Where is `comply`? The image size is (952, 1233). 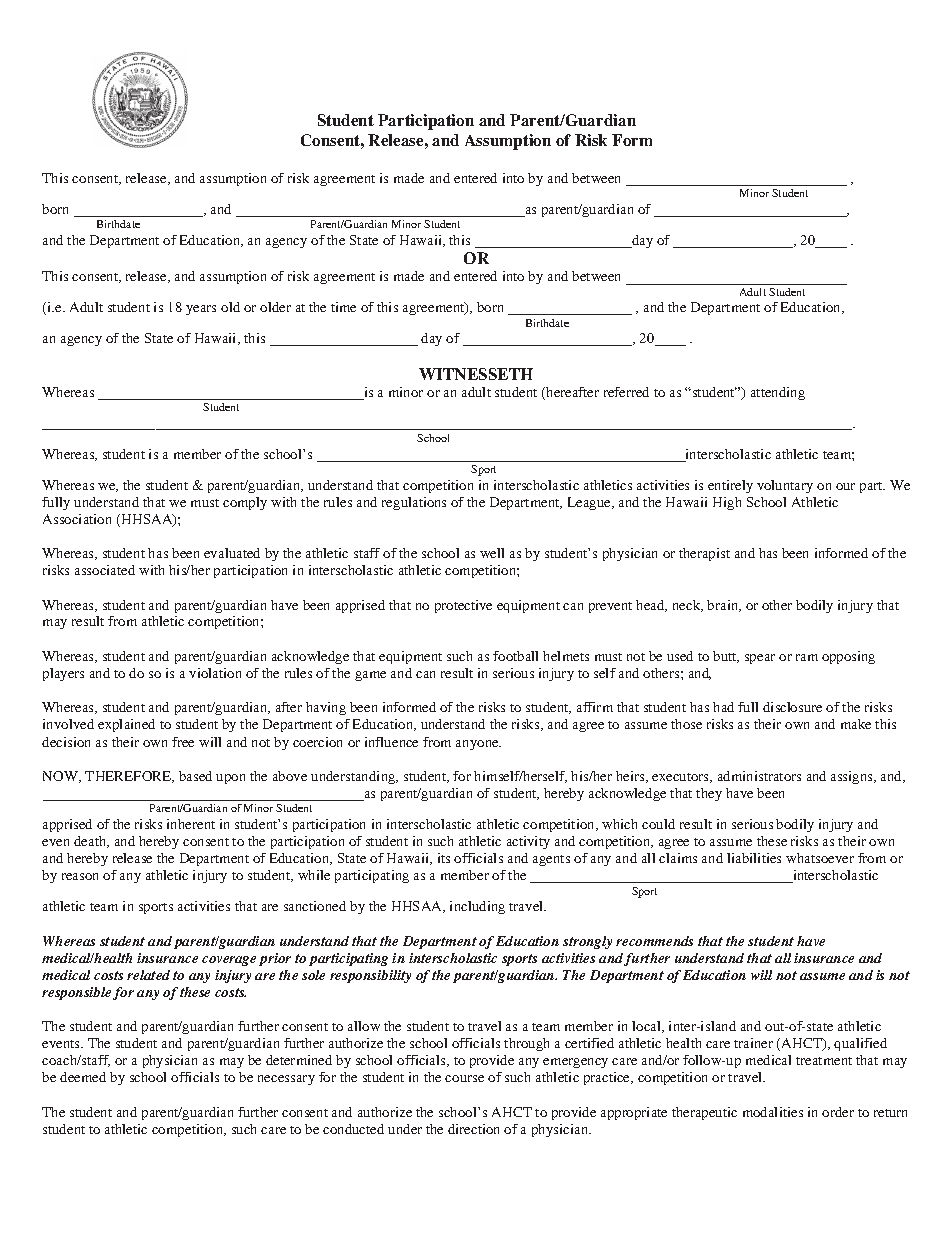
comply is located at coordinates (245, 503).
